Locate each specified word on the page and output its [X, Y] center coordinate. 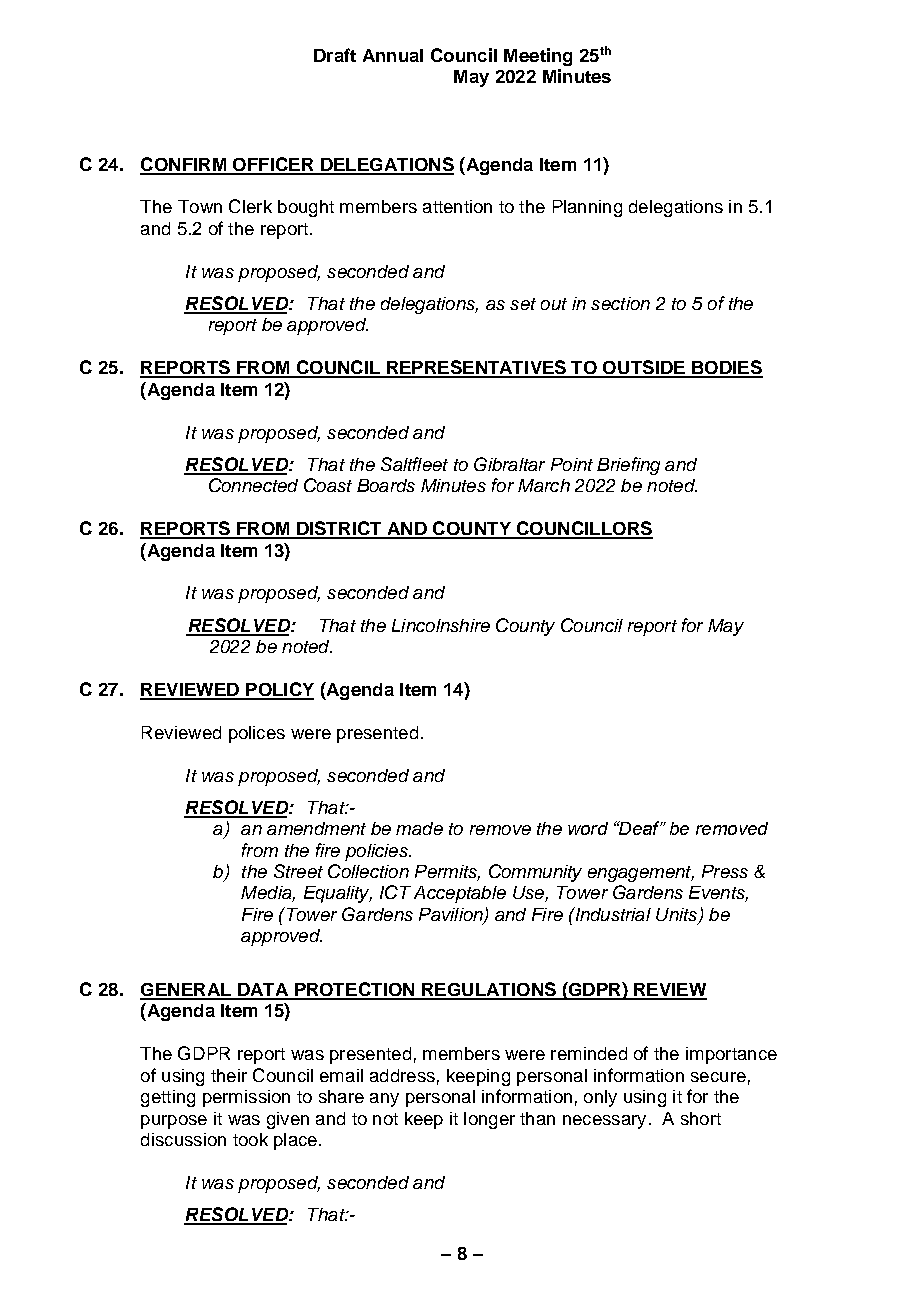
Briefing [628, 466]
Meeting [538, 57]
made [419, 828]
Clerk [250, 206]
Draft [335, 55]
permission [246, 1098]
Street [298, 871]
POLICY [279, 690]
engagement [641, 874]
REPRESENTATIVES [476, 368]
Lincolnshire [441, 625]
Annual [393, 55]
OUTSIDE [644, 368]
